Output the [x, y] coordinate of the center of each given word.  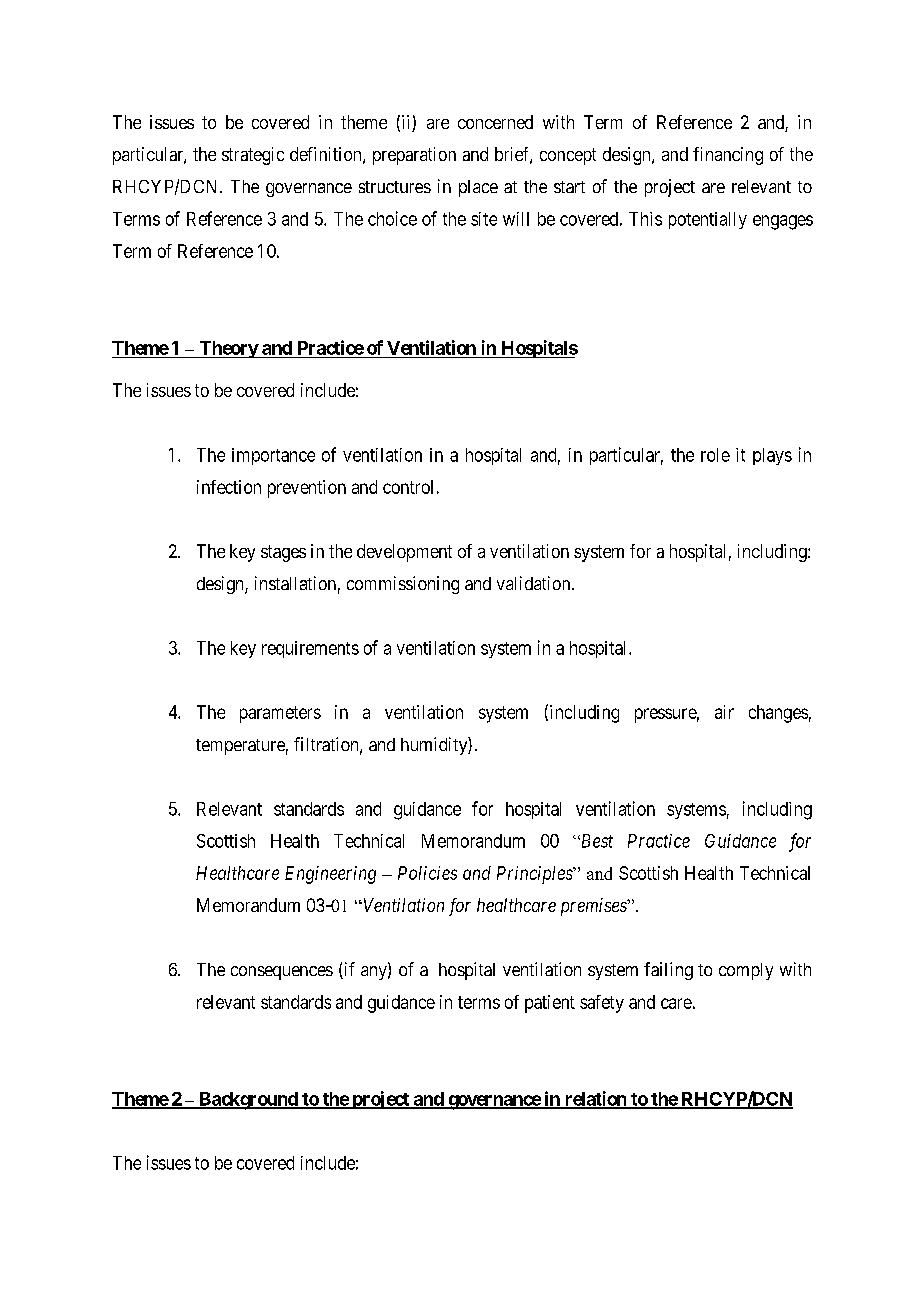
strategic [253, 156]
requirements [310, 649]
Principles [536, 875]
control [408, 487]
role [715, 455]
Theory [228, 349]
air [724, 712]
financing [728, 156]
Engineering [330, 875]
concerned [495, 122]
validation [535, 583]
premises [595, 907]
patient [550, 1004]
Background [248, 1101]
